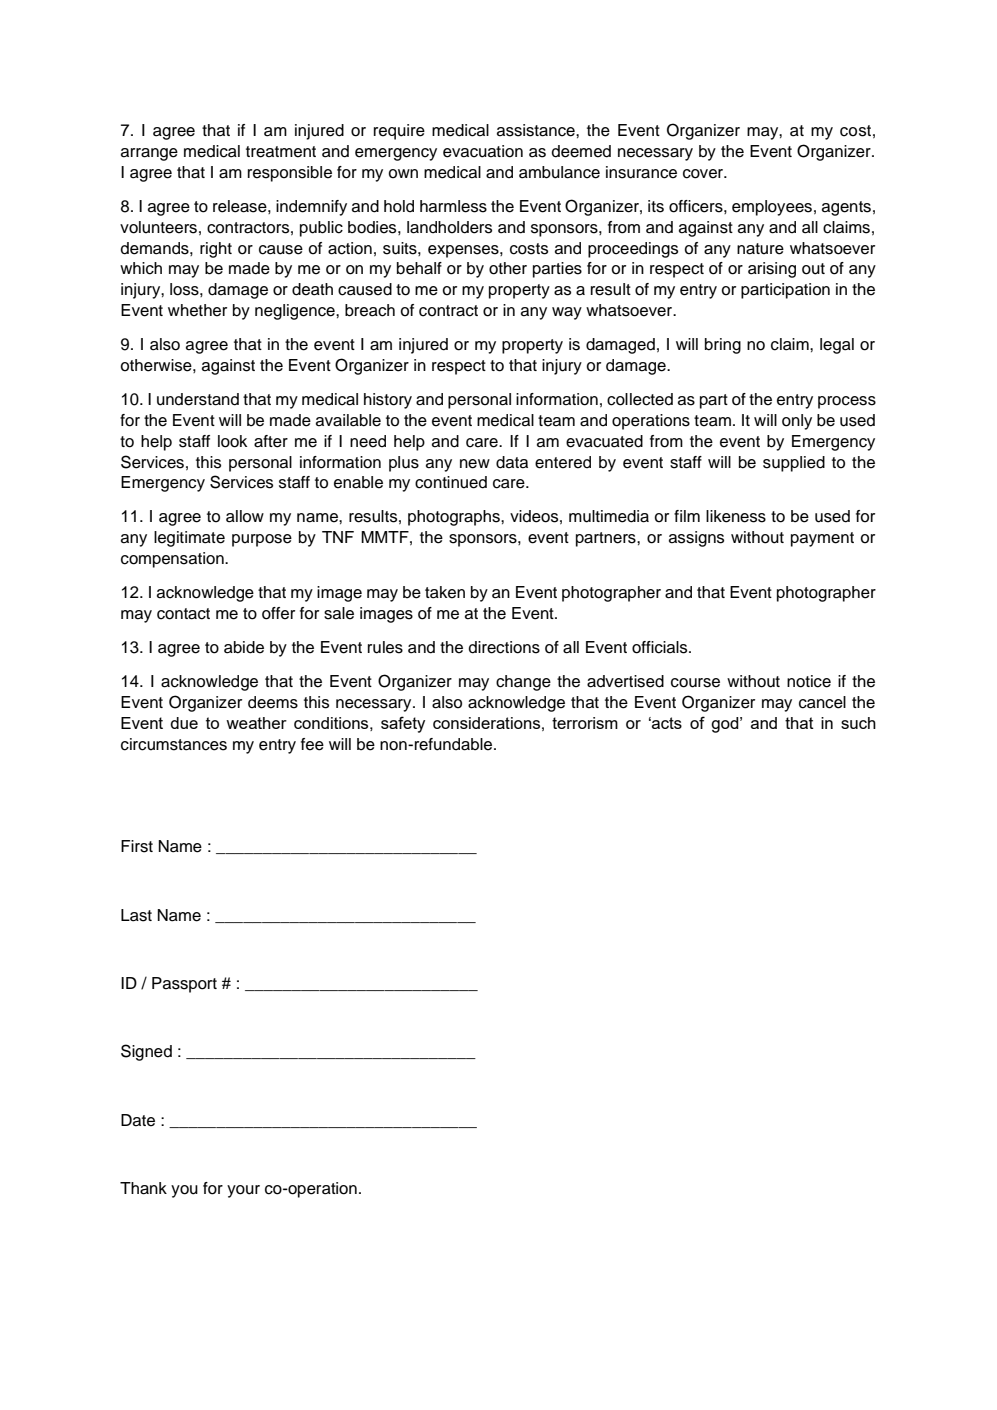 The image size is (997, 1410). Describe the element at coordinates (704, 174) in the image. I see `cover` at that location.
